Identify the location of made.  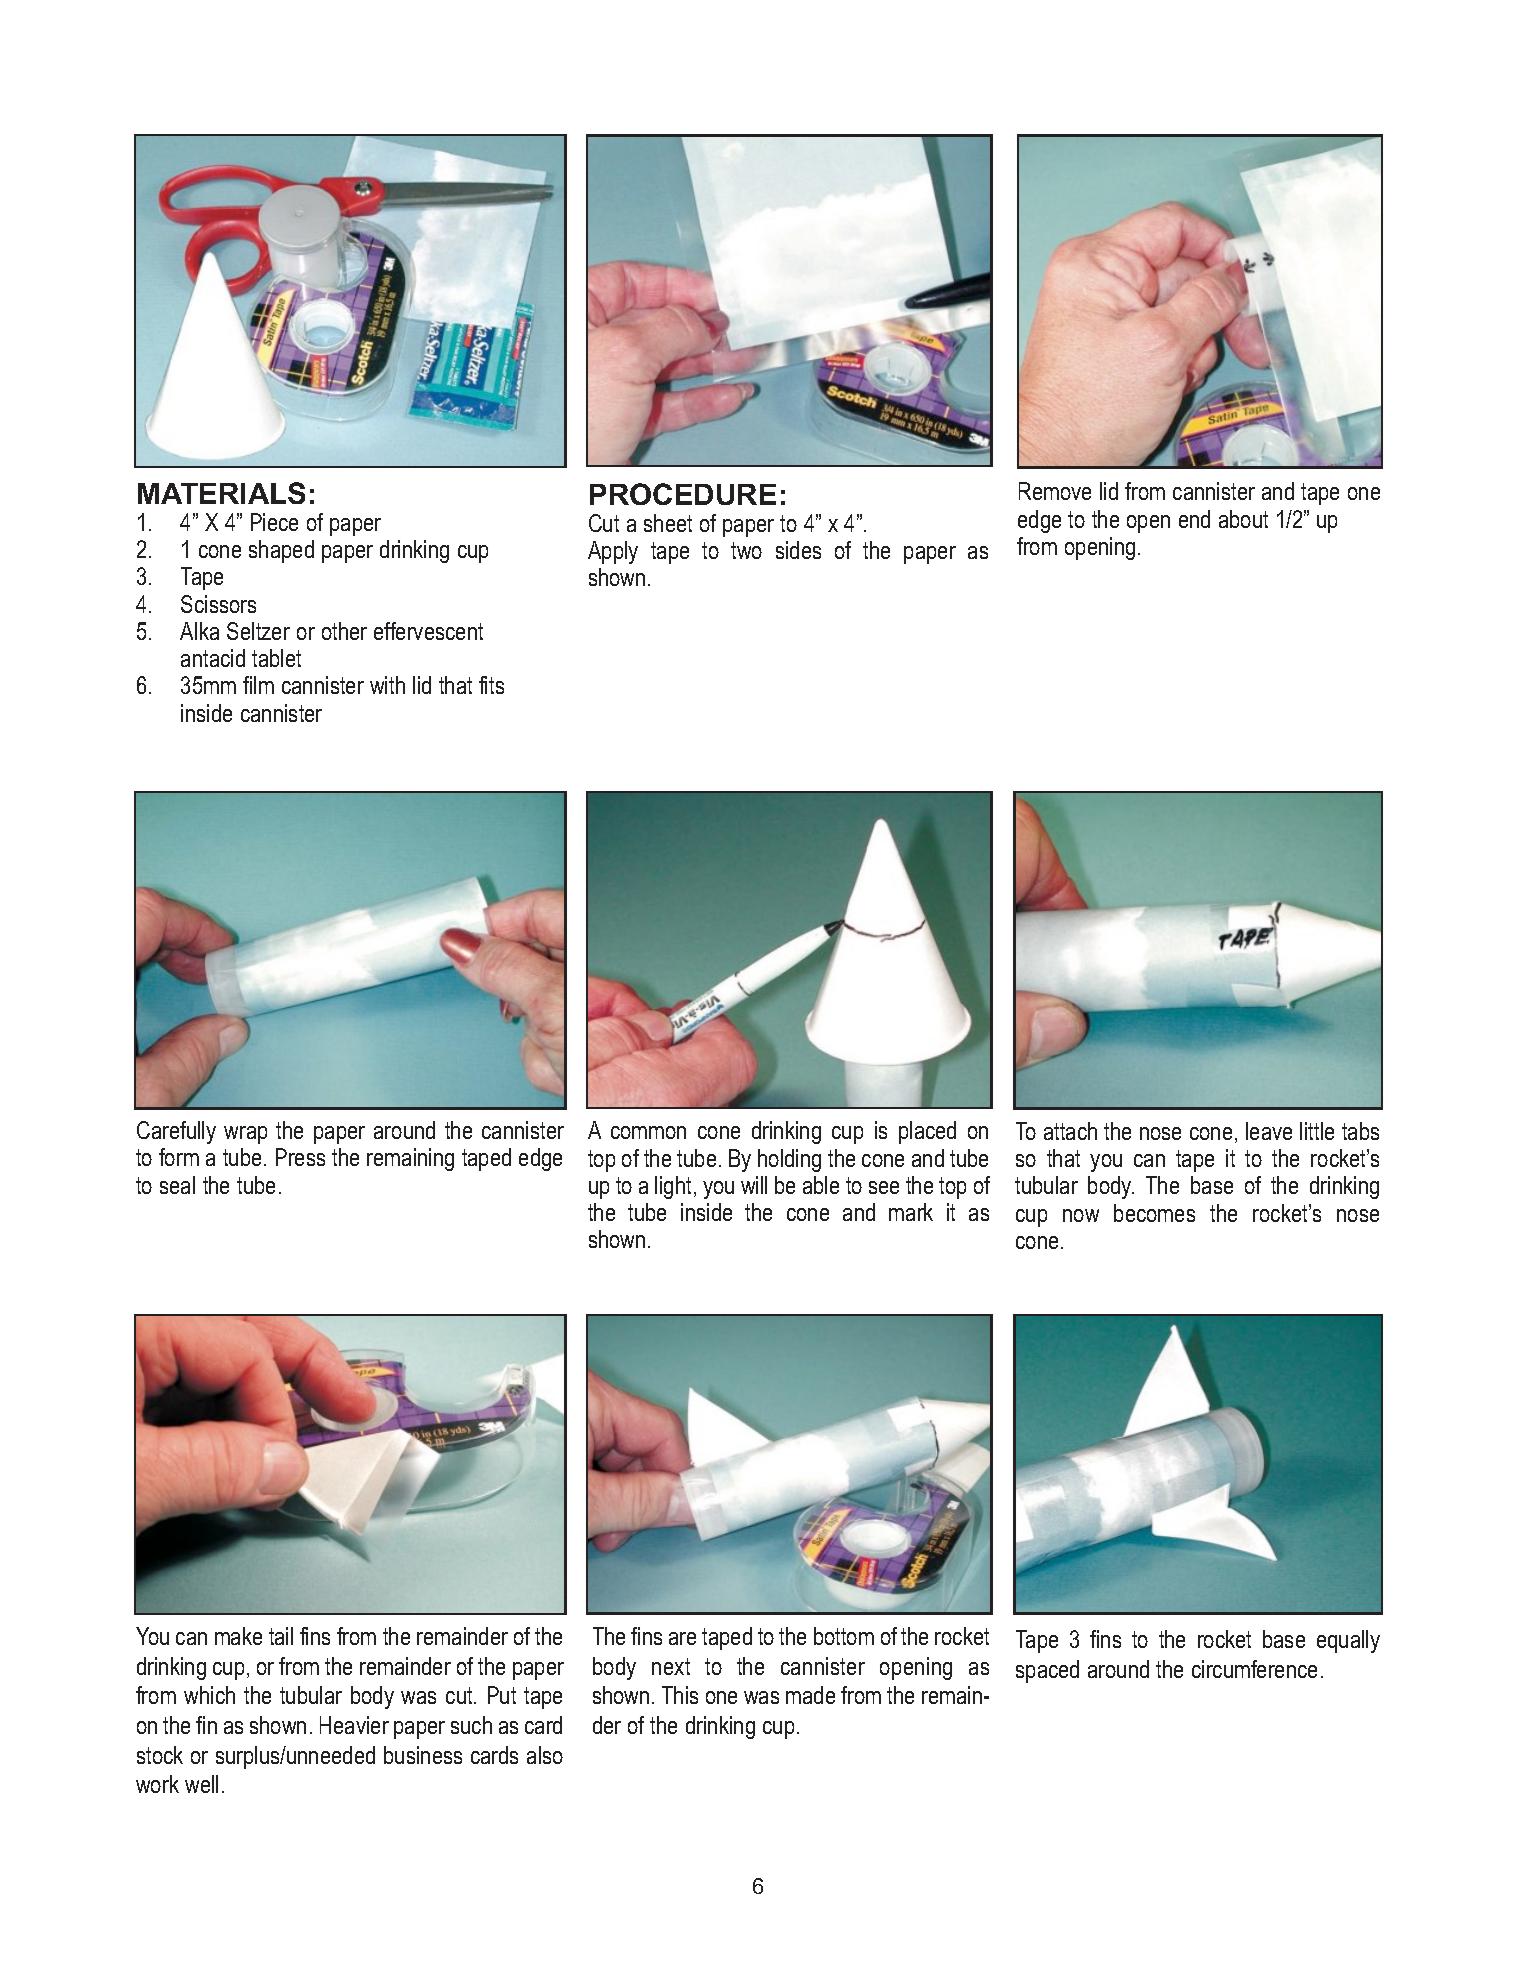
(810, 1695).
